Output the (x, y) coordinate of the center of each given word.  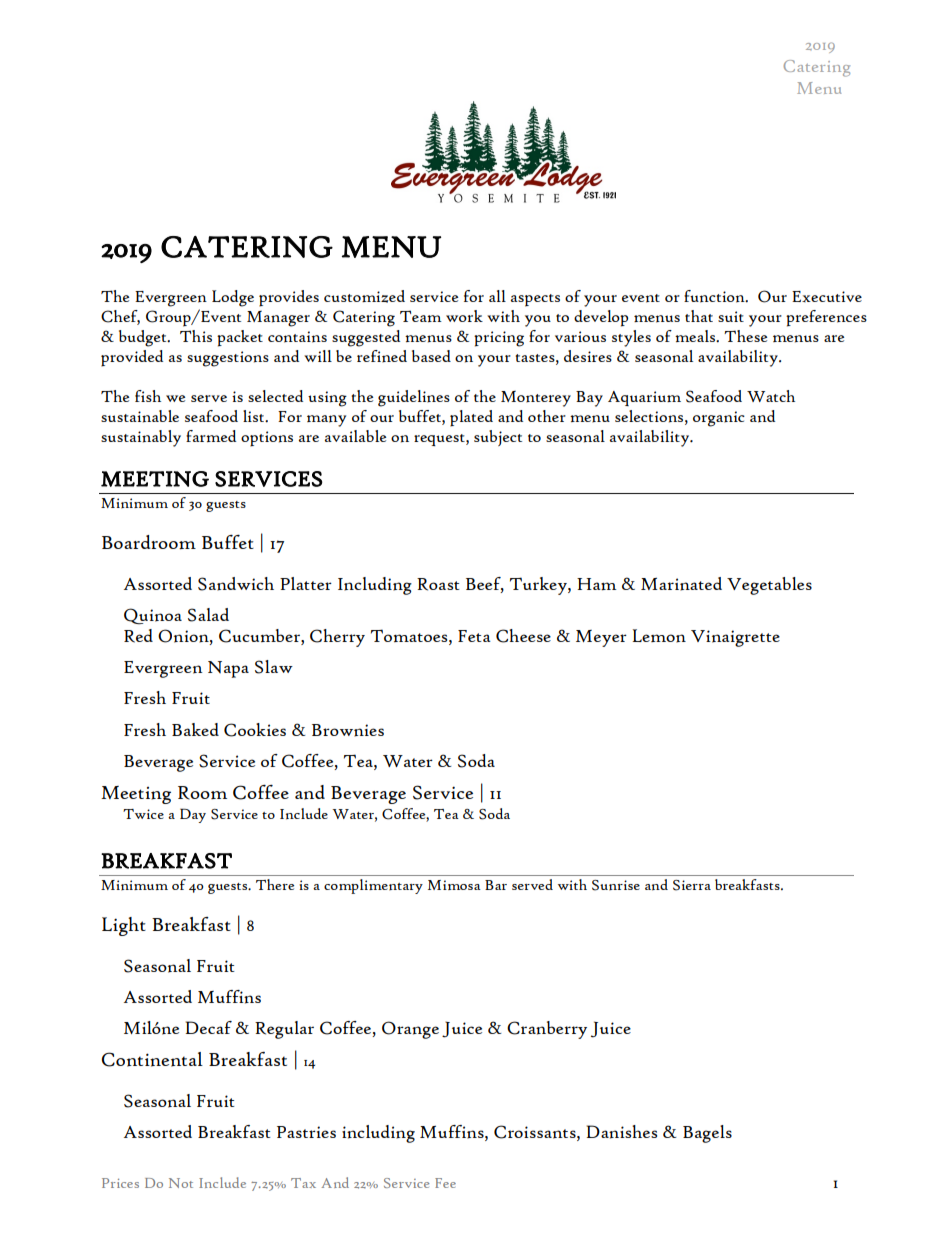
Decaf (209, 1027)
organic (719, 419)
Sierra (692, 885)
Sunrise (616, 885)
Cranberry (547, 1030)
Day (193, 815)
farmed (211, 436)
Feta (474, 636)
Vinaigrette (735, 638)
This (196, 336)
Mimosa (454, 885)
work (464, 316)
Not (181, 1183)
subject (498, 438)
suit (731, 316)
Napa (228, 669)
